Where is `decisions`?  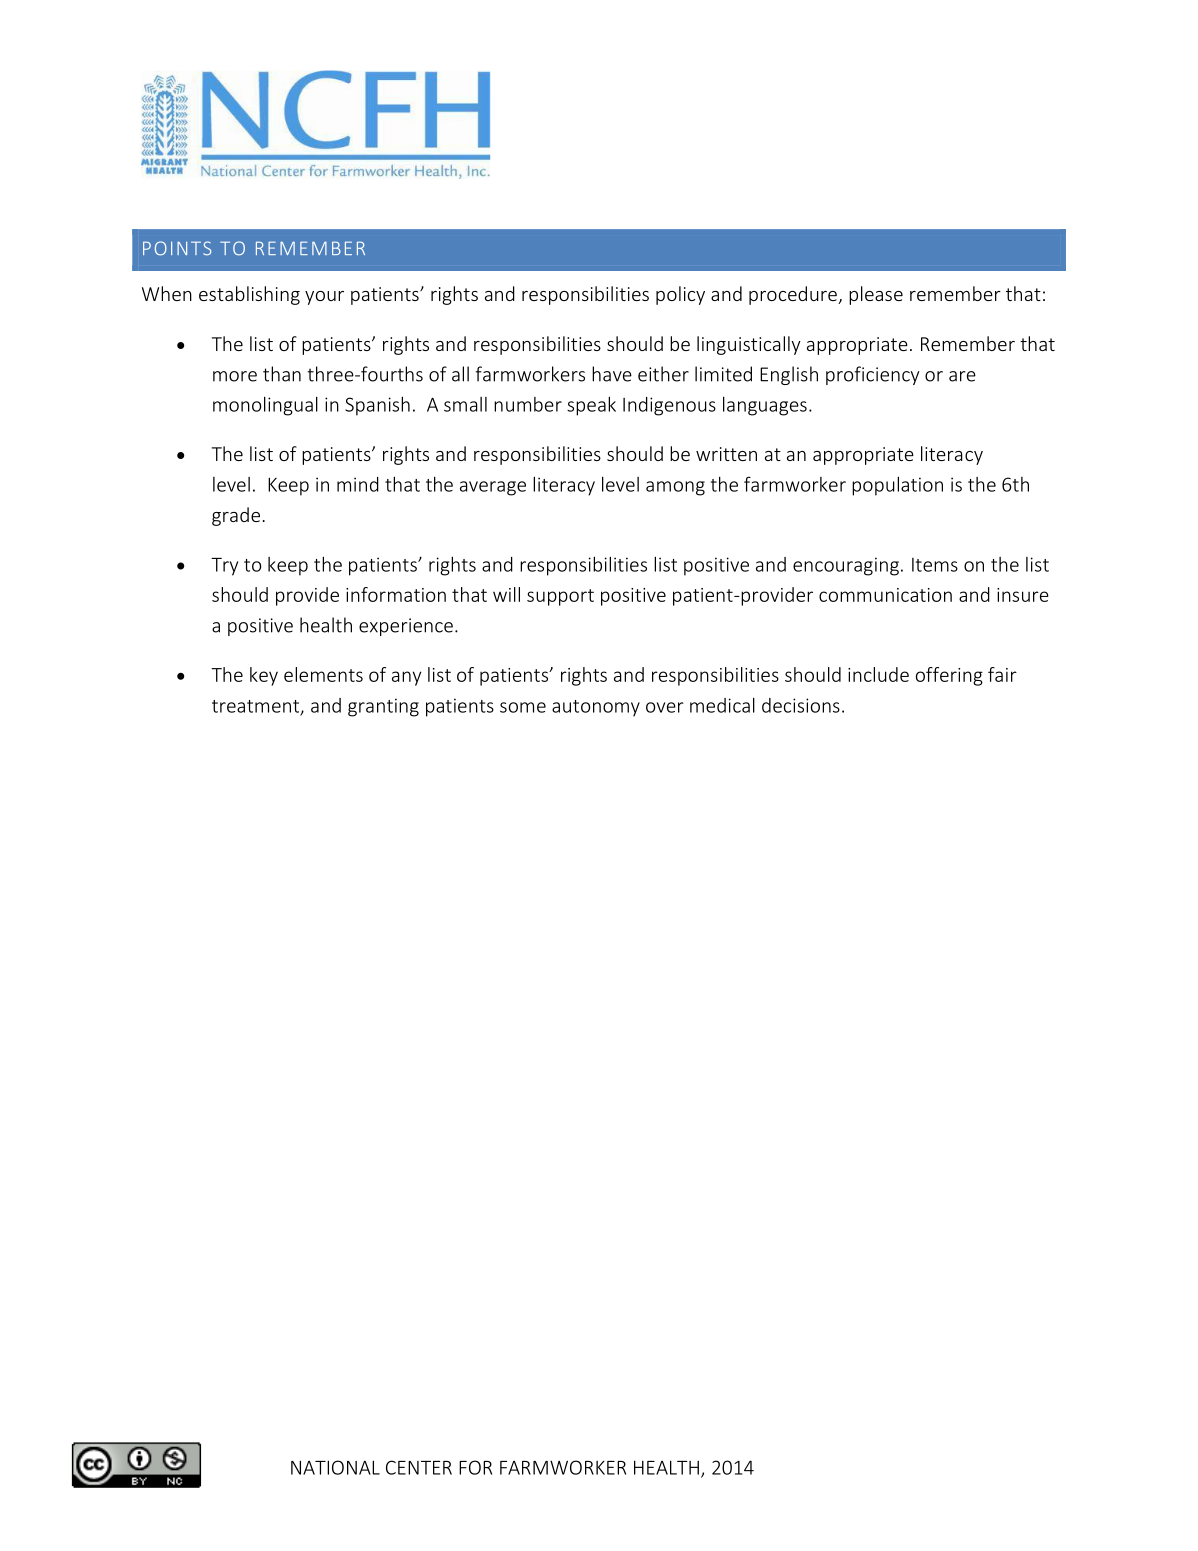 decisions is located at coordinates (801, 705).
